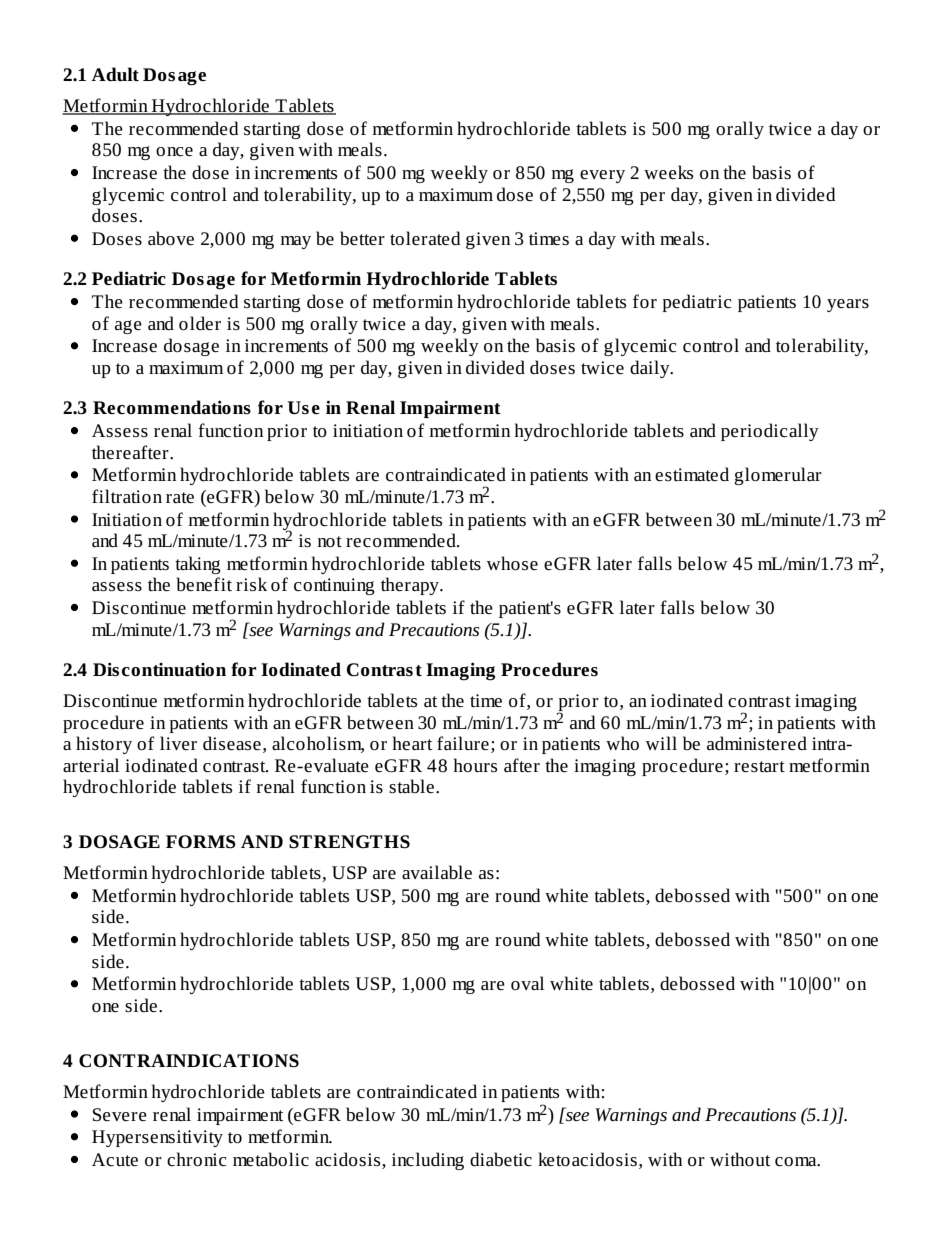 This document has height=1233, width=952. Describe the element at coordinates (178, 743) in the document. I see `liver` at that location.
